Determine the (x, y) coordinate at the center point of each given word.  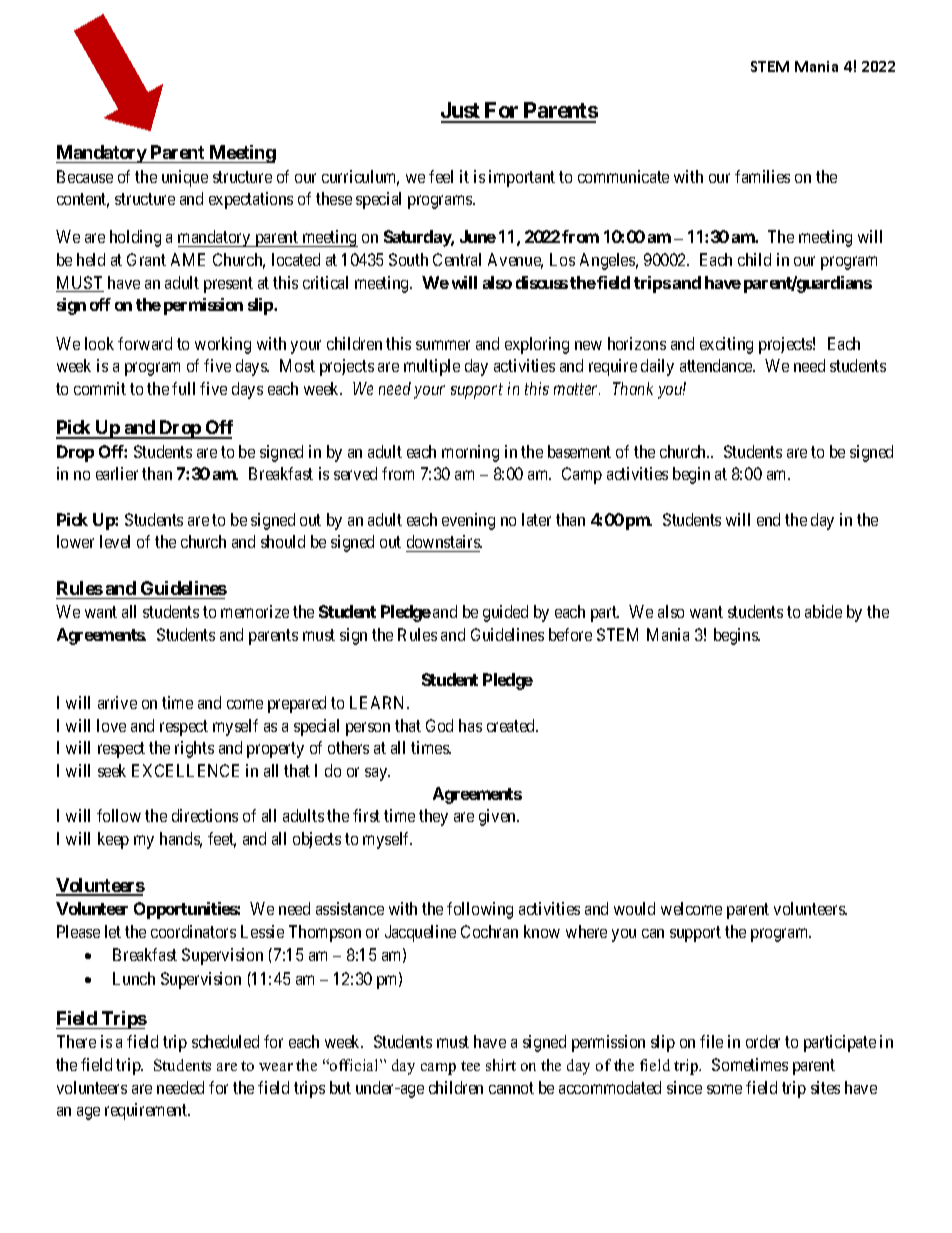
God (439, 725)
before (570, 634)
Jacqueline (420, 933)
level (115, 541)
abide (823, 611)
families (762, 176)
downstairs (444, 543)
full (183, 388)
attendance (717, 365)
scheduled (225, 1041)
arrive (117, 702)
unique (185, 178)
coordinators (193, 931)
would (634, 908)
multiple (432, 367)
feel (441, 176)
